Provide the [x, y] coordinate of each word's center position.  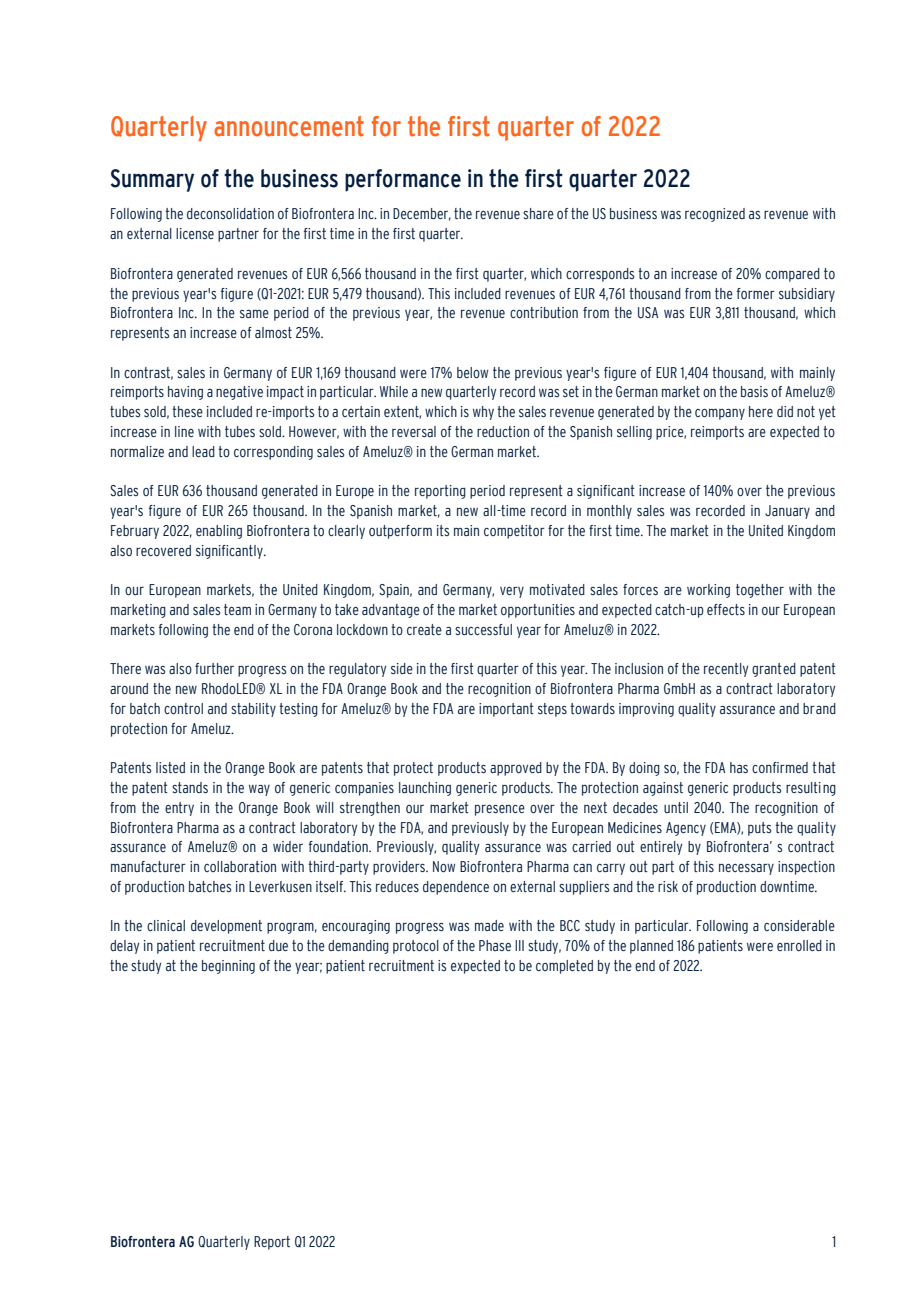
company [720, 414]
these [187, 411]
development [226, 927]
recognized [715, 215]
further [214, 669]
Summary [152, 180]
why [483, 413]
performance [403, 180]
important [506, 710]
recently [726, 670]
